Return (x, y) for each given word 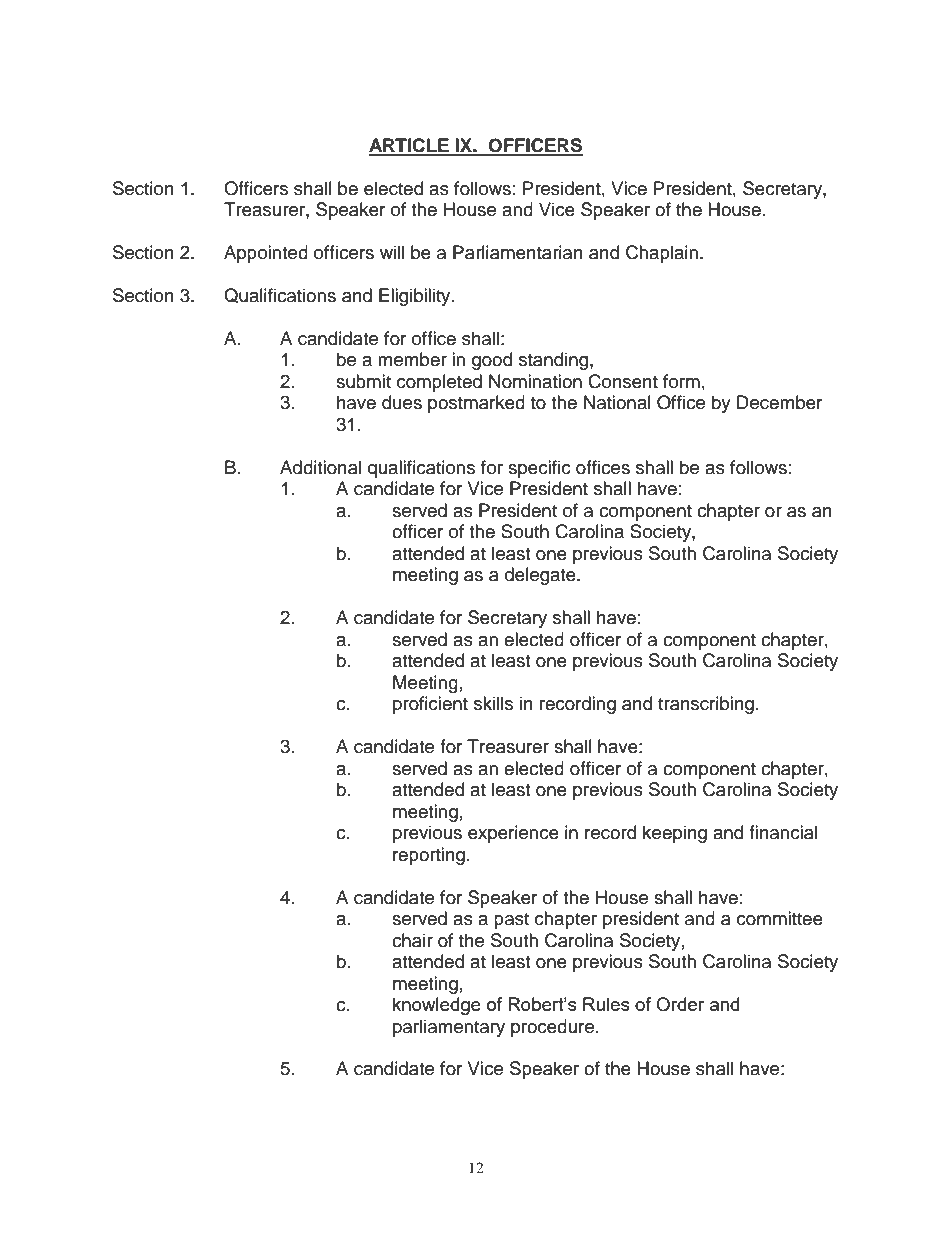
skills (493, 703)
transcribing (706, 705)
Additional (320, 467)
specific (539, 469)
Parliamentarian (518, 252)
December (779, 402)
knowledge (437, 1006)
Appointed (266, 254)
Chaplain (662, 254)
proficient (430, 705)
